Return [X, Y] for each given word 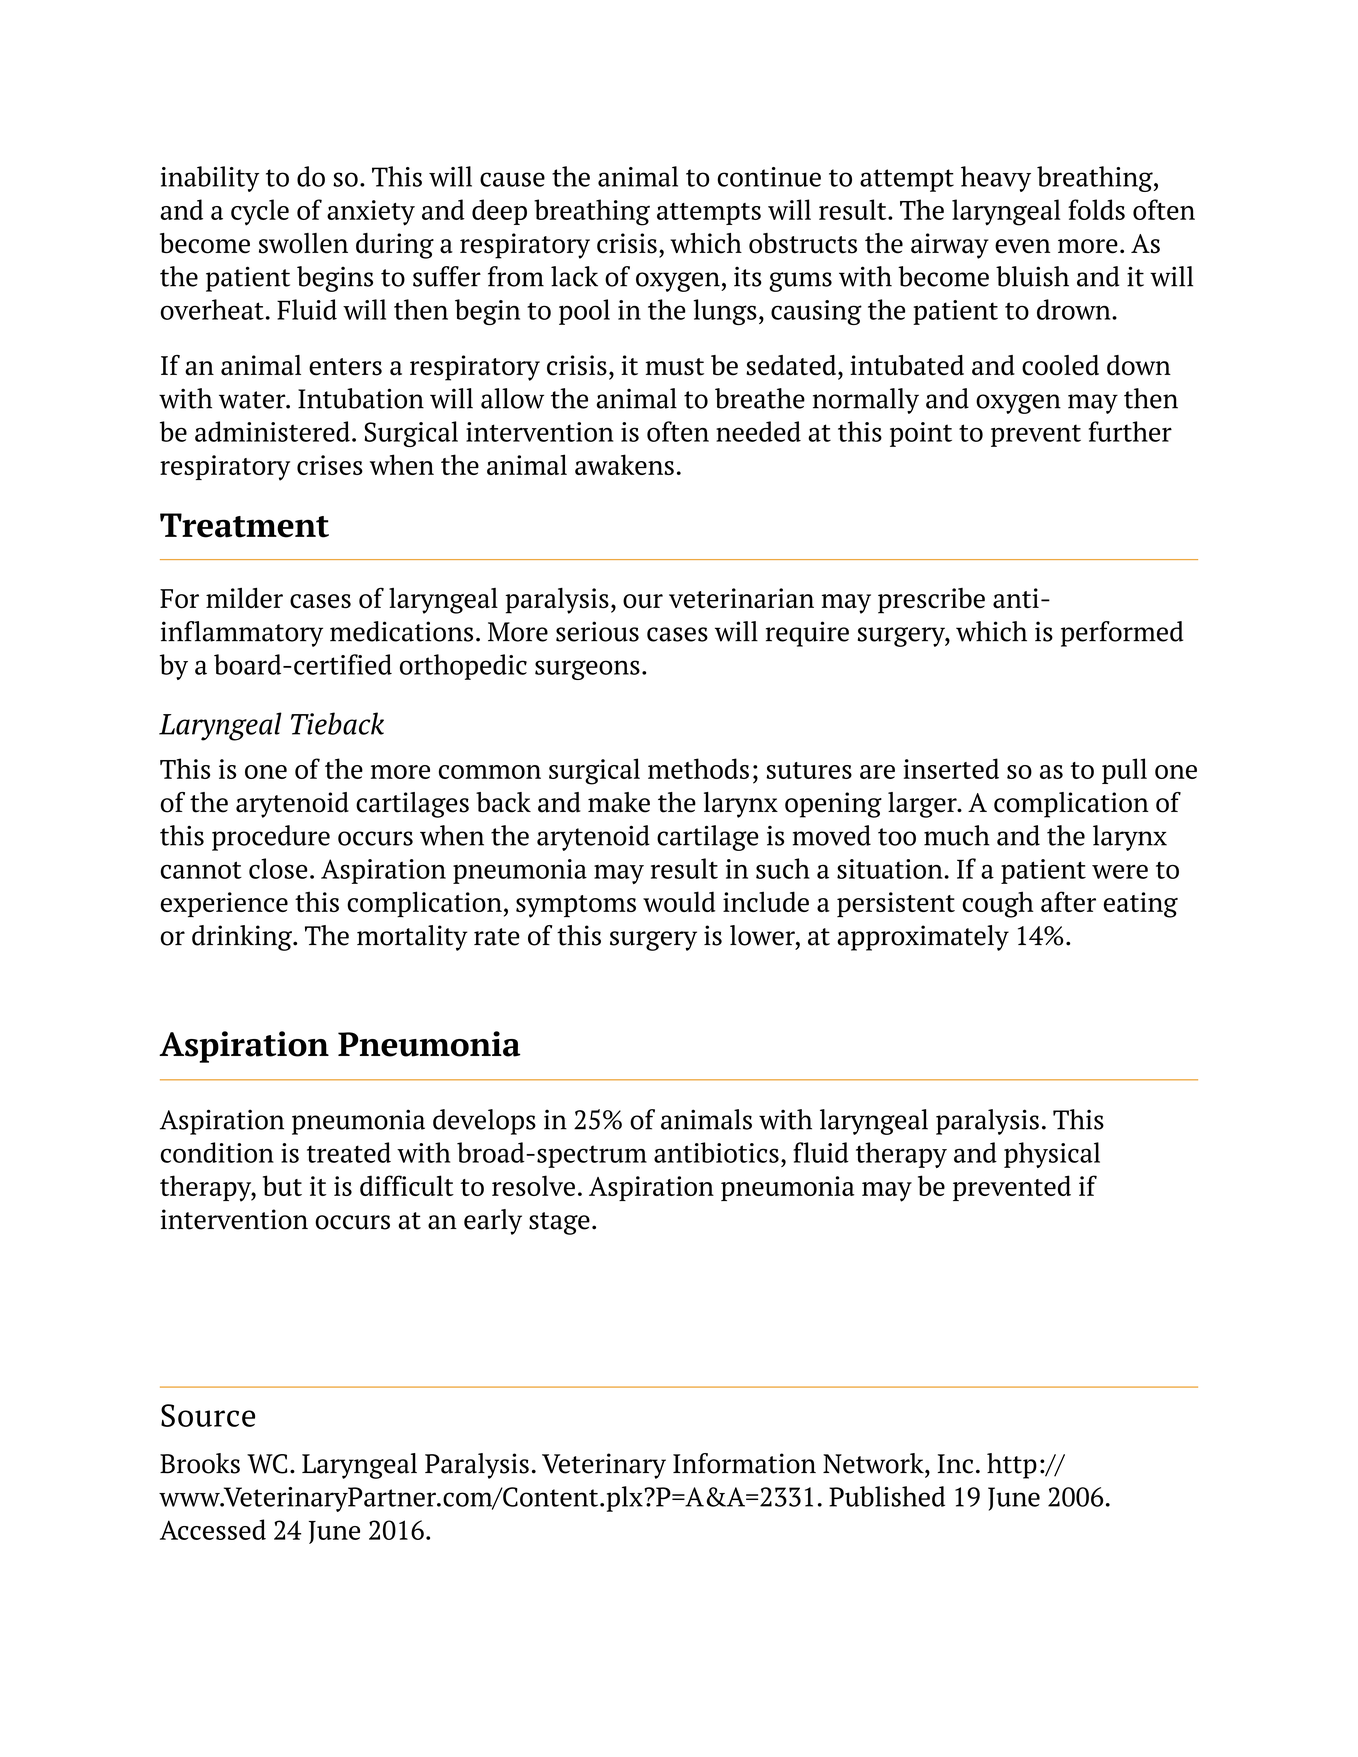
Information [744, 1463]
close [278, 868]
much [957, 835]
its [748, 276]
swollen [303, 243]
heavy [996, 179]
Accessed [213, 1529]
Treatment [244, 525]
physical [1052, 1155]
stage [559, 1223]
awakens [624, 464]
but [282, 1185]
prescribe [931, 601]
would [679, 901]
